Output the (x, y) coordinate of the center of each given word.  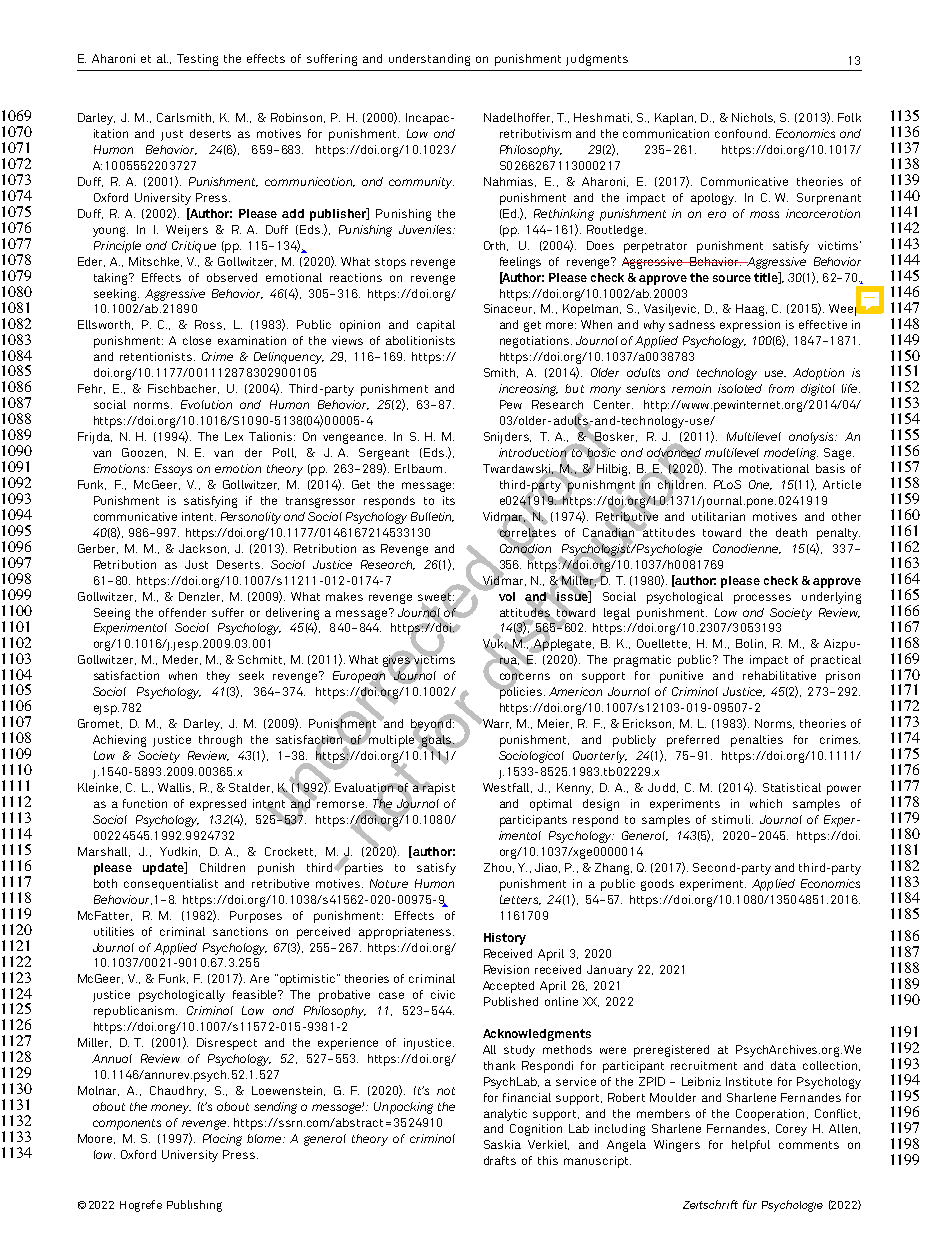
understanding (429, 60)
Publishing (194, 1206)
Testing (197, 60)
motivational (774, 468)
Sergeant (384, 454)
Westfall (507, 788)
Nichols (753, 118)
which (766, 803)
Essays (173, 470)
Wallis (176, 788)
